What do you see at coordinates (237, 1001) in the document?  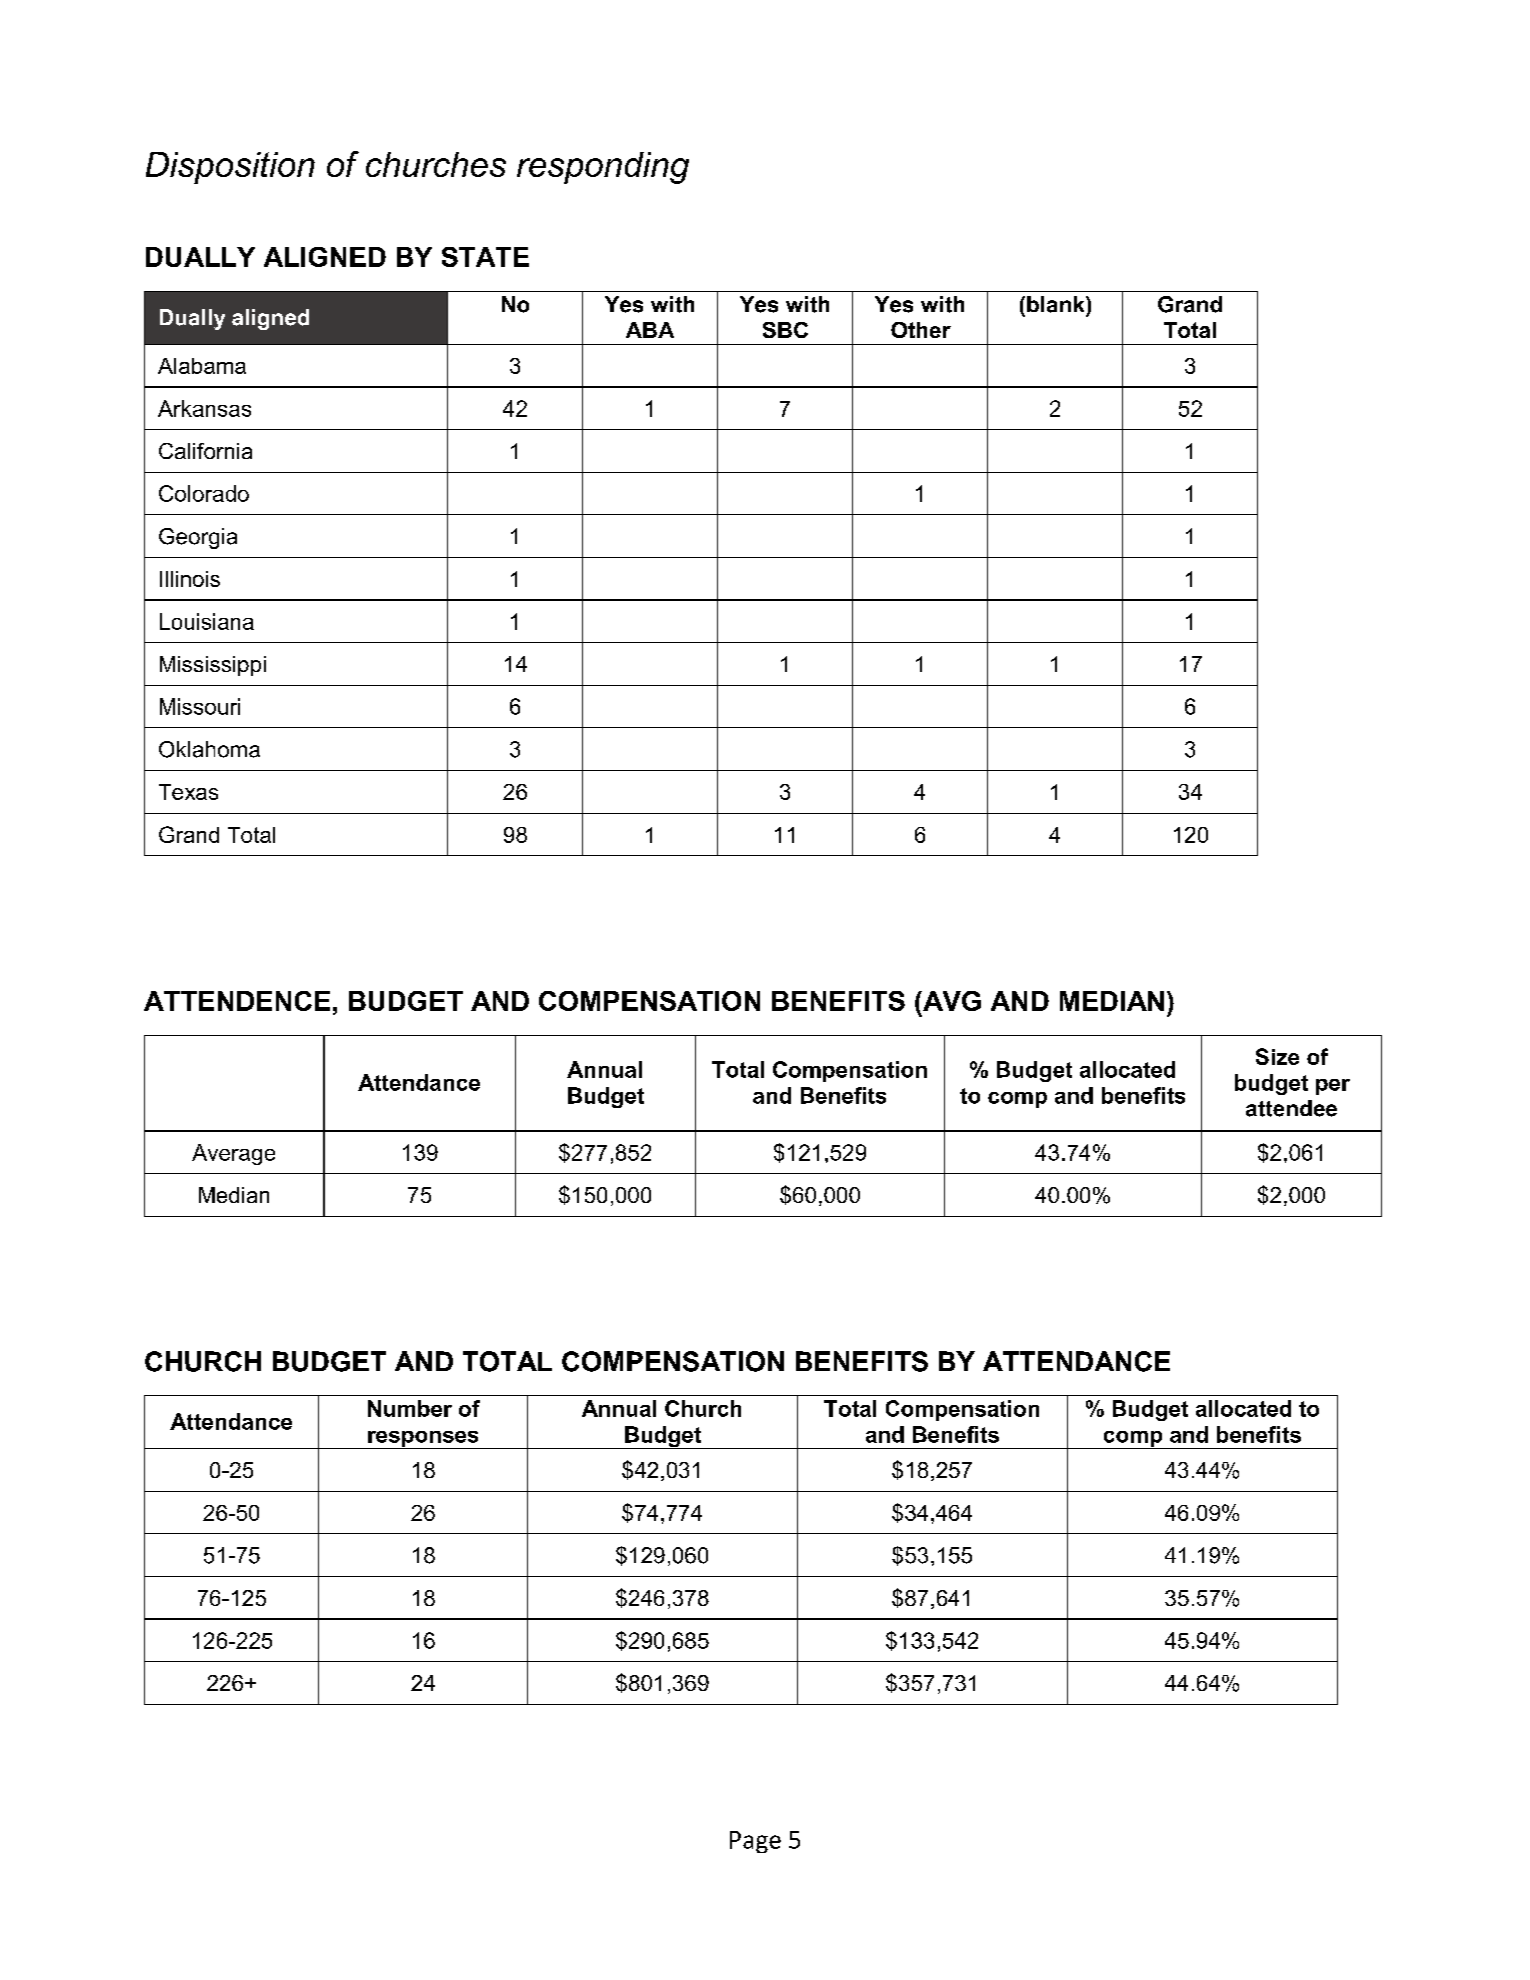 I see `ATTENDENCE` at bounding box center [237, 1001].
